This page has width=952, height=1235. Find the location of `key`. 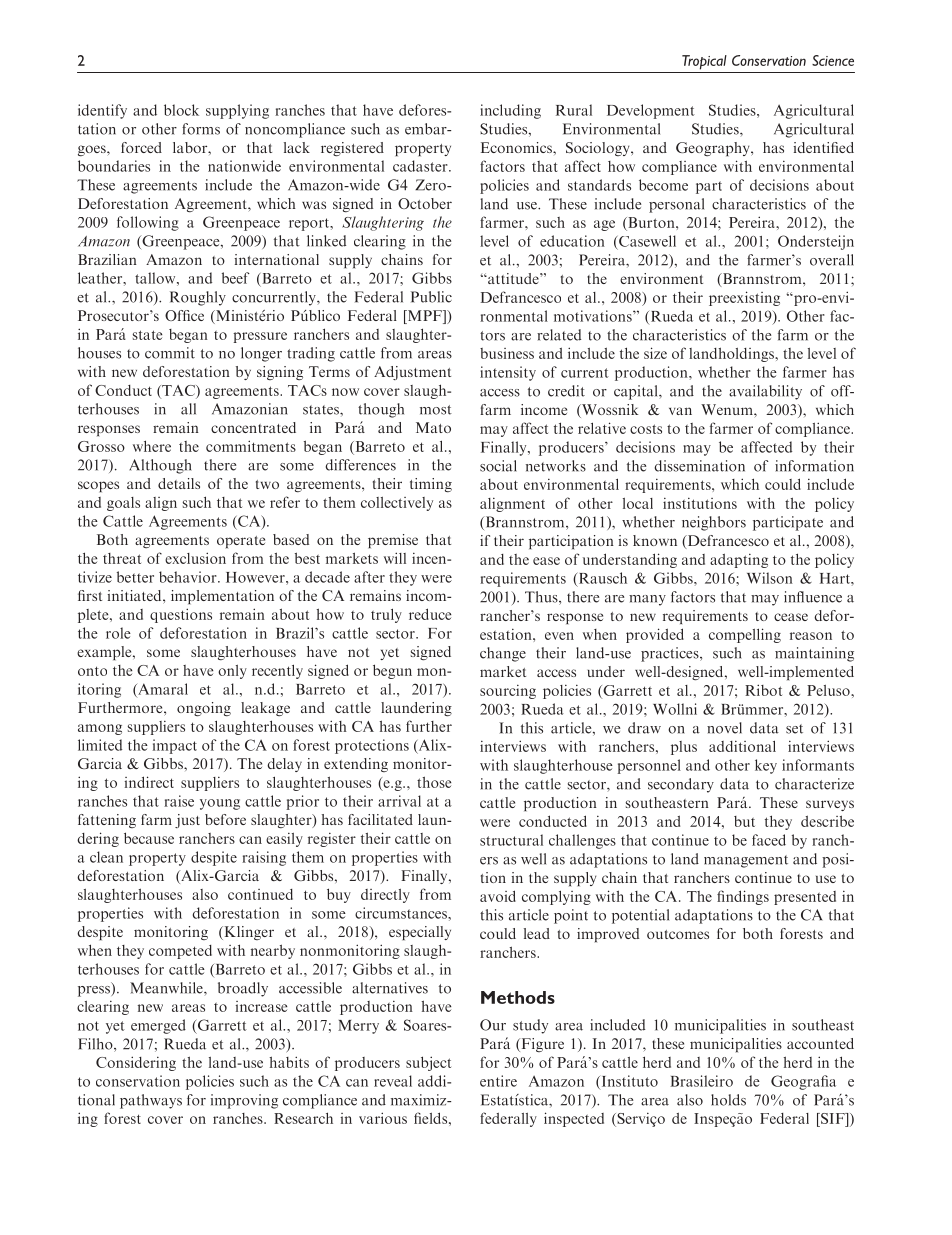

key is located at coordinates (766, 766).
